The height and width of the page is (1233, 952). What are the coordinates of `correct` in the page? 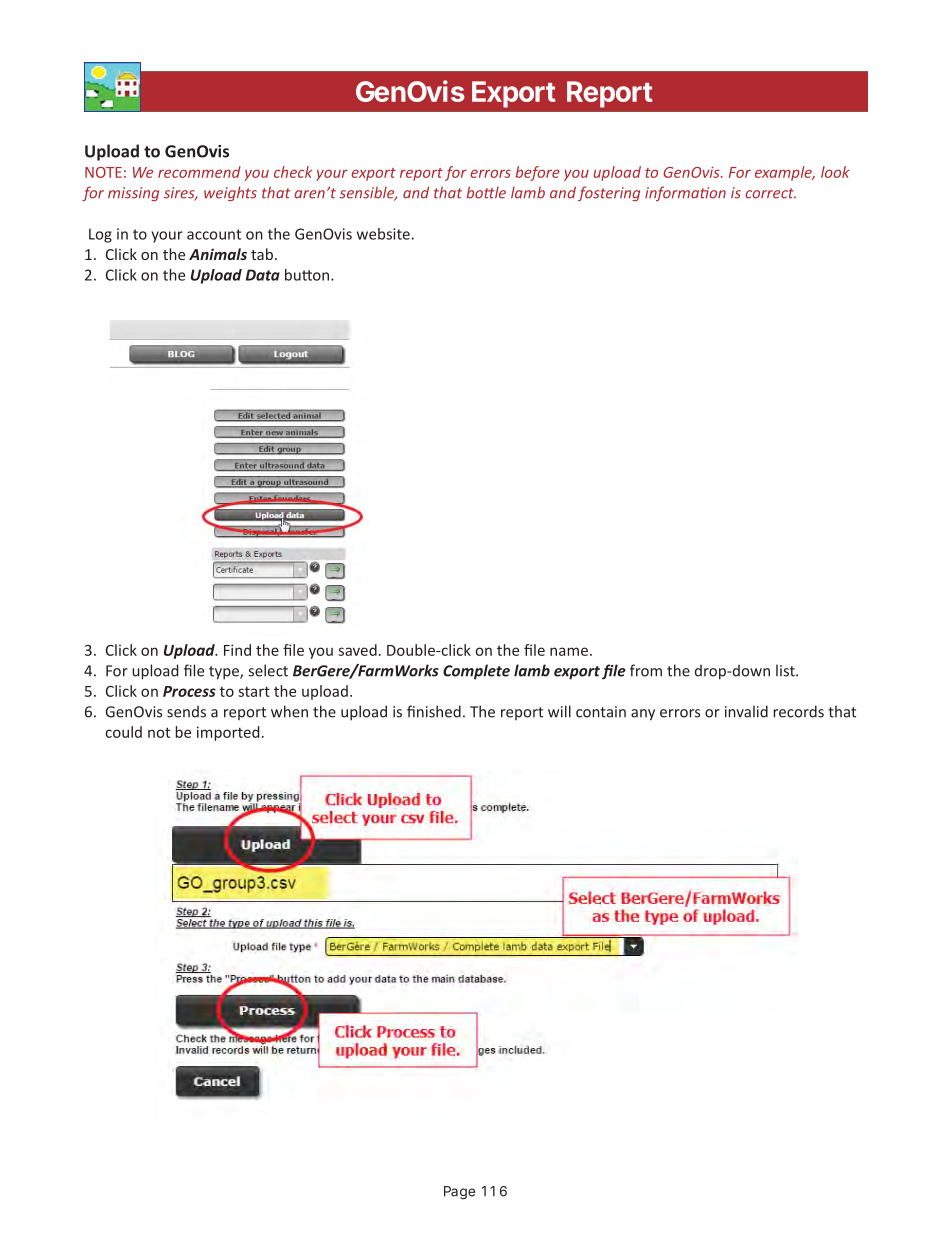 It's located at (770, 193).
